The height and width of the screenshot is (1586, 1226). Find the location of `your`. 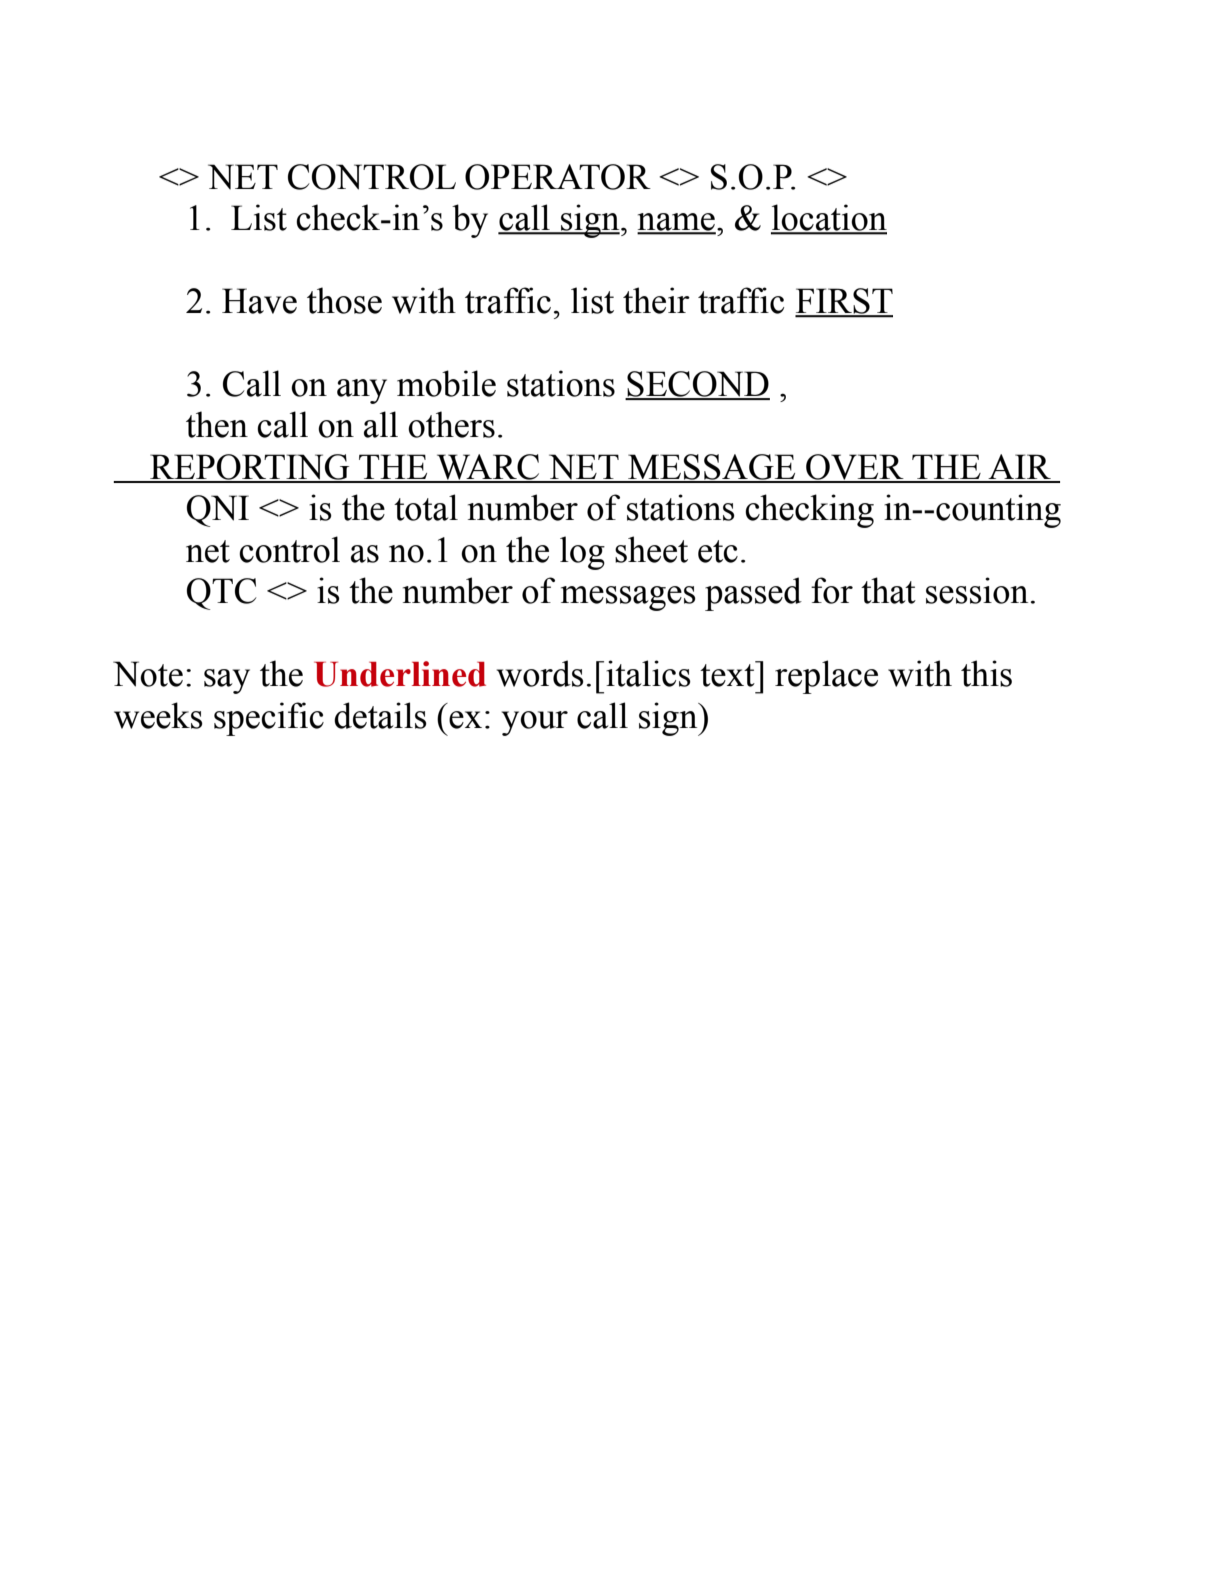

your is located at coordinates (535, 723).
